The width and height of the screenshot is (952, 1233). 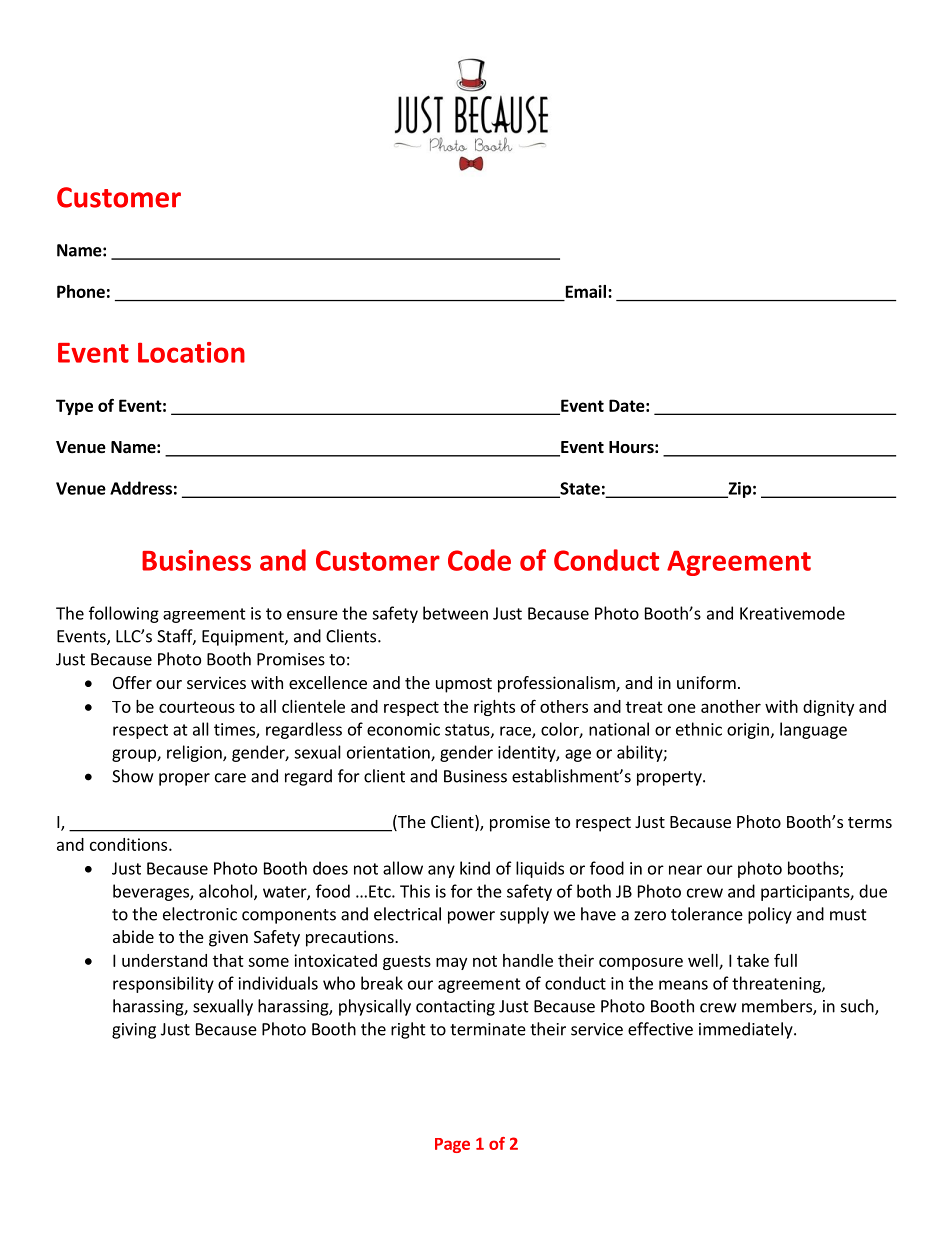 I want to click on Location, so click(x=191, y=352).
